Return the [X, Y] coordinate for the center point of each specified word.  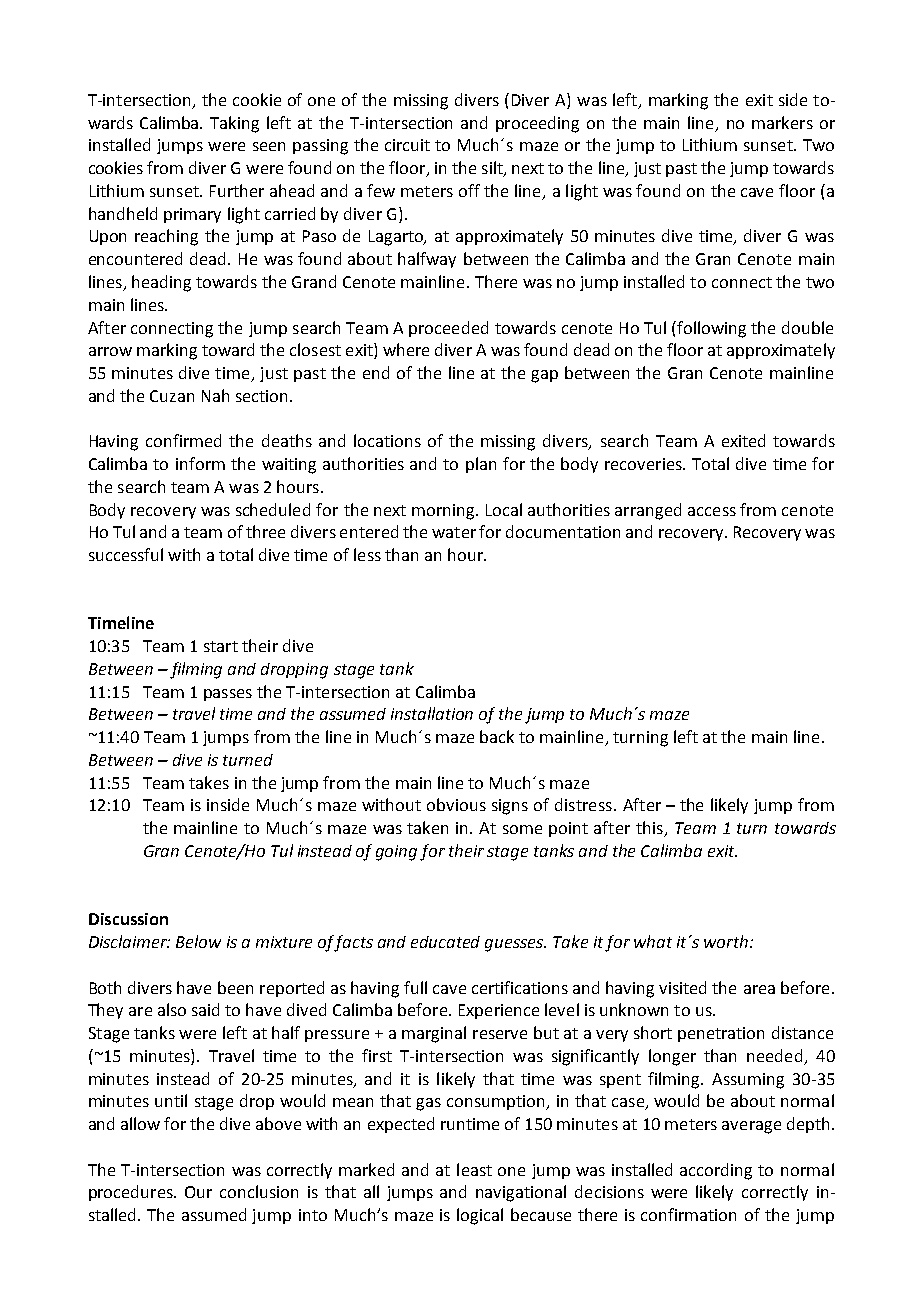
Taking [234, 124]
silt [493, 169]
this [650, 829]
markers [782, 122]
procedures [132, 1193]
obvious [456, 804]
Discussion [128, 919]
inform [200, 463]
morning [444, 512]
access [712, 511]
